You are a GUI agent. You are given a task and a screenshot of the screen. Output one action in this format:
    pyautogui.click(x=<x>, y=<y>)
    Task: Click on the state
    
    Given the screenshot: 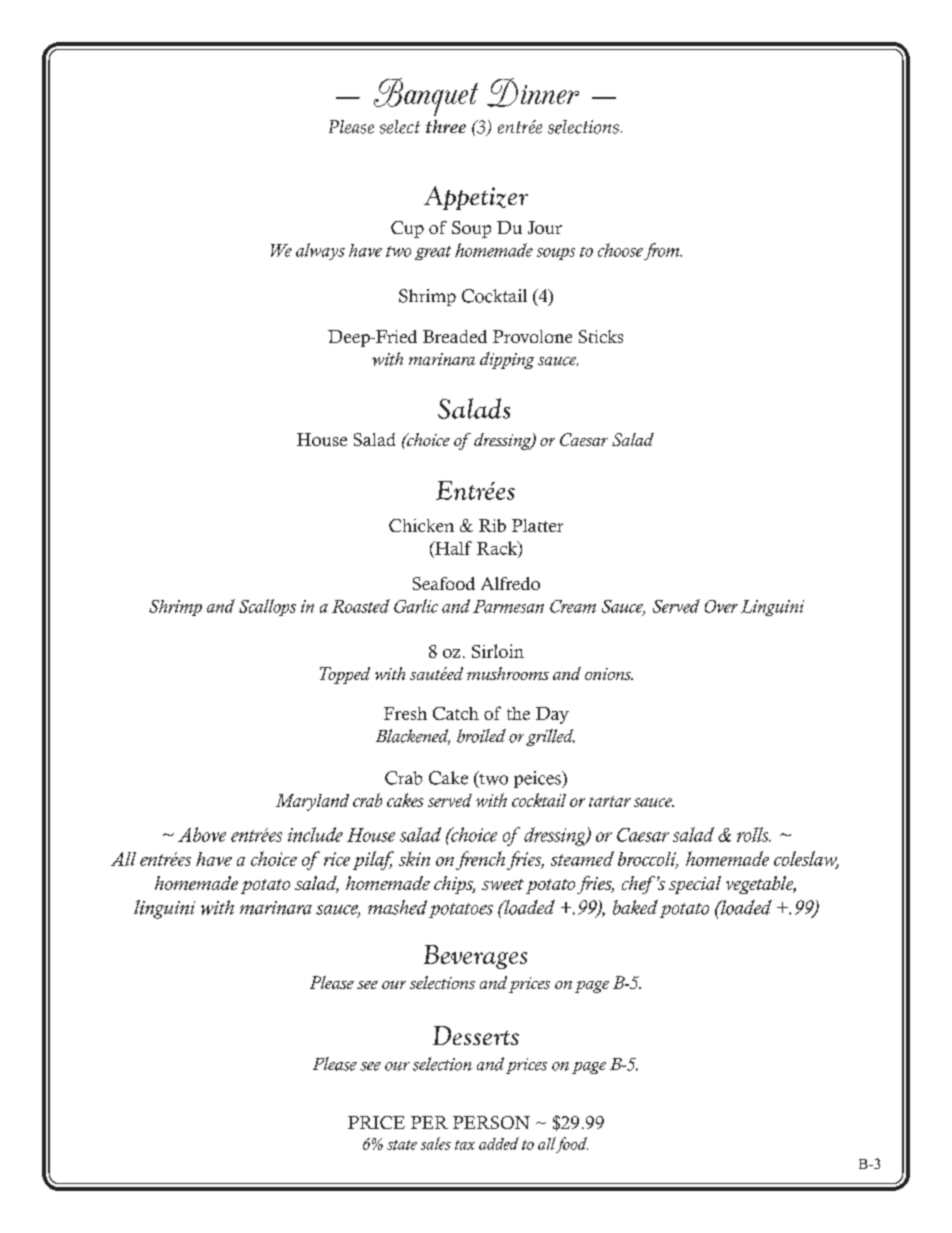 What is the action you would take?
    pyautogui.click(x=402, y=1145)
